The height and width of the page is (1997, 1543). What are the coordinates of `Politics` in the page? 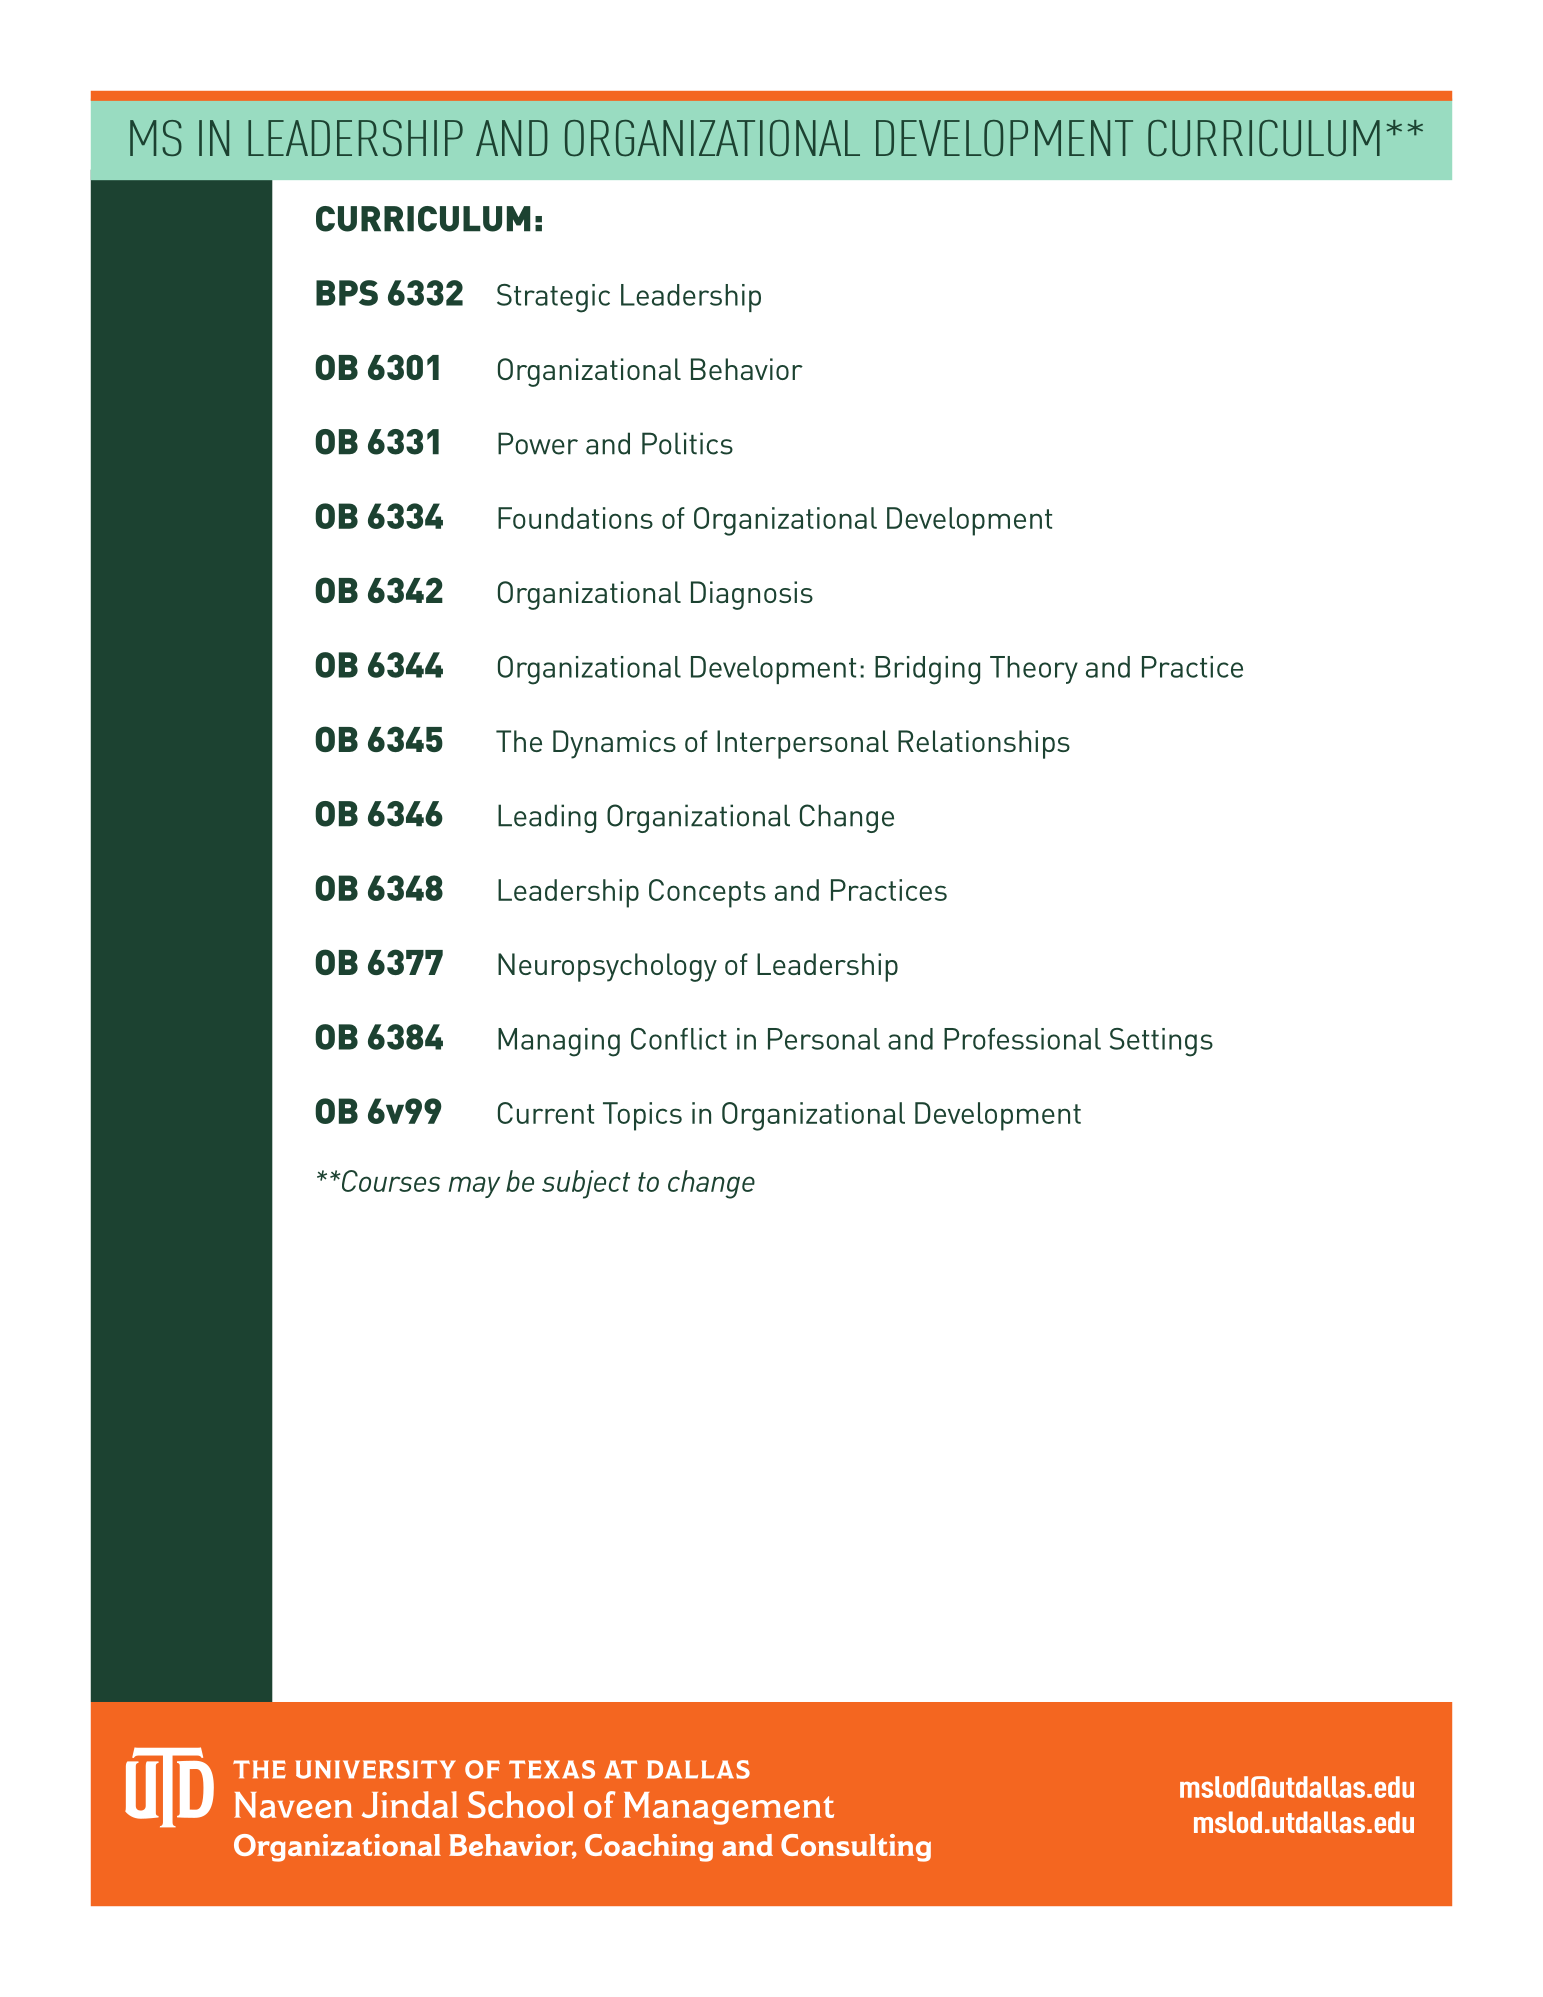 It's located at (687, 443).
